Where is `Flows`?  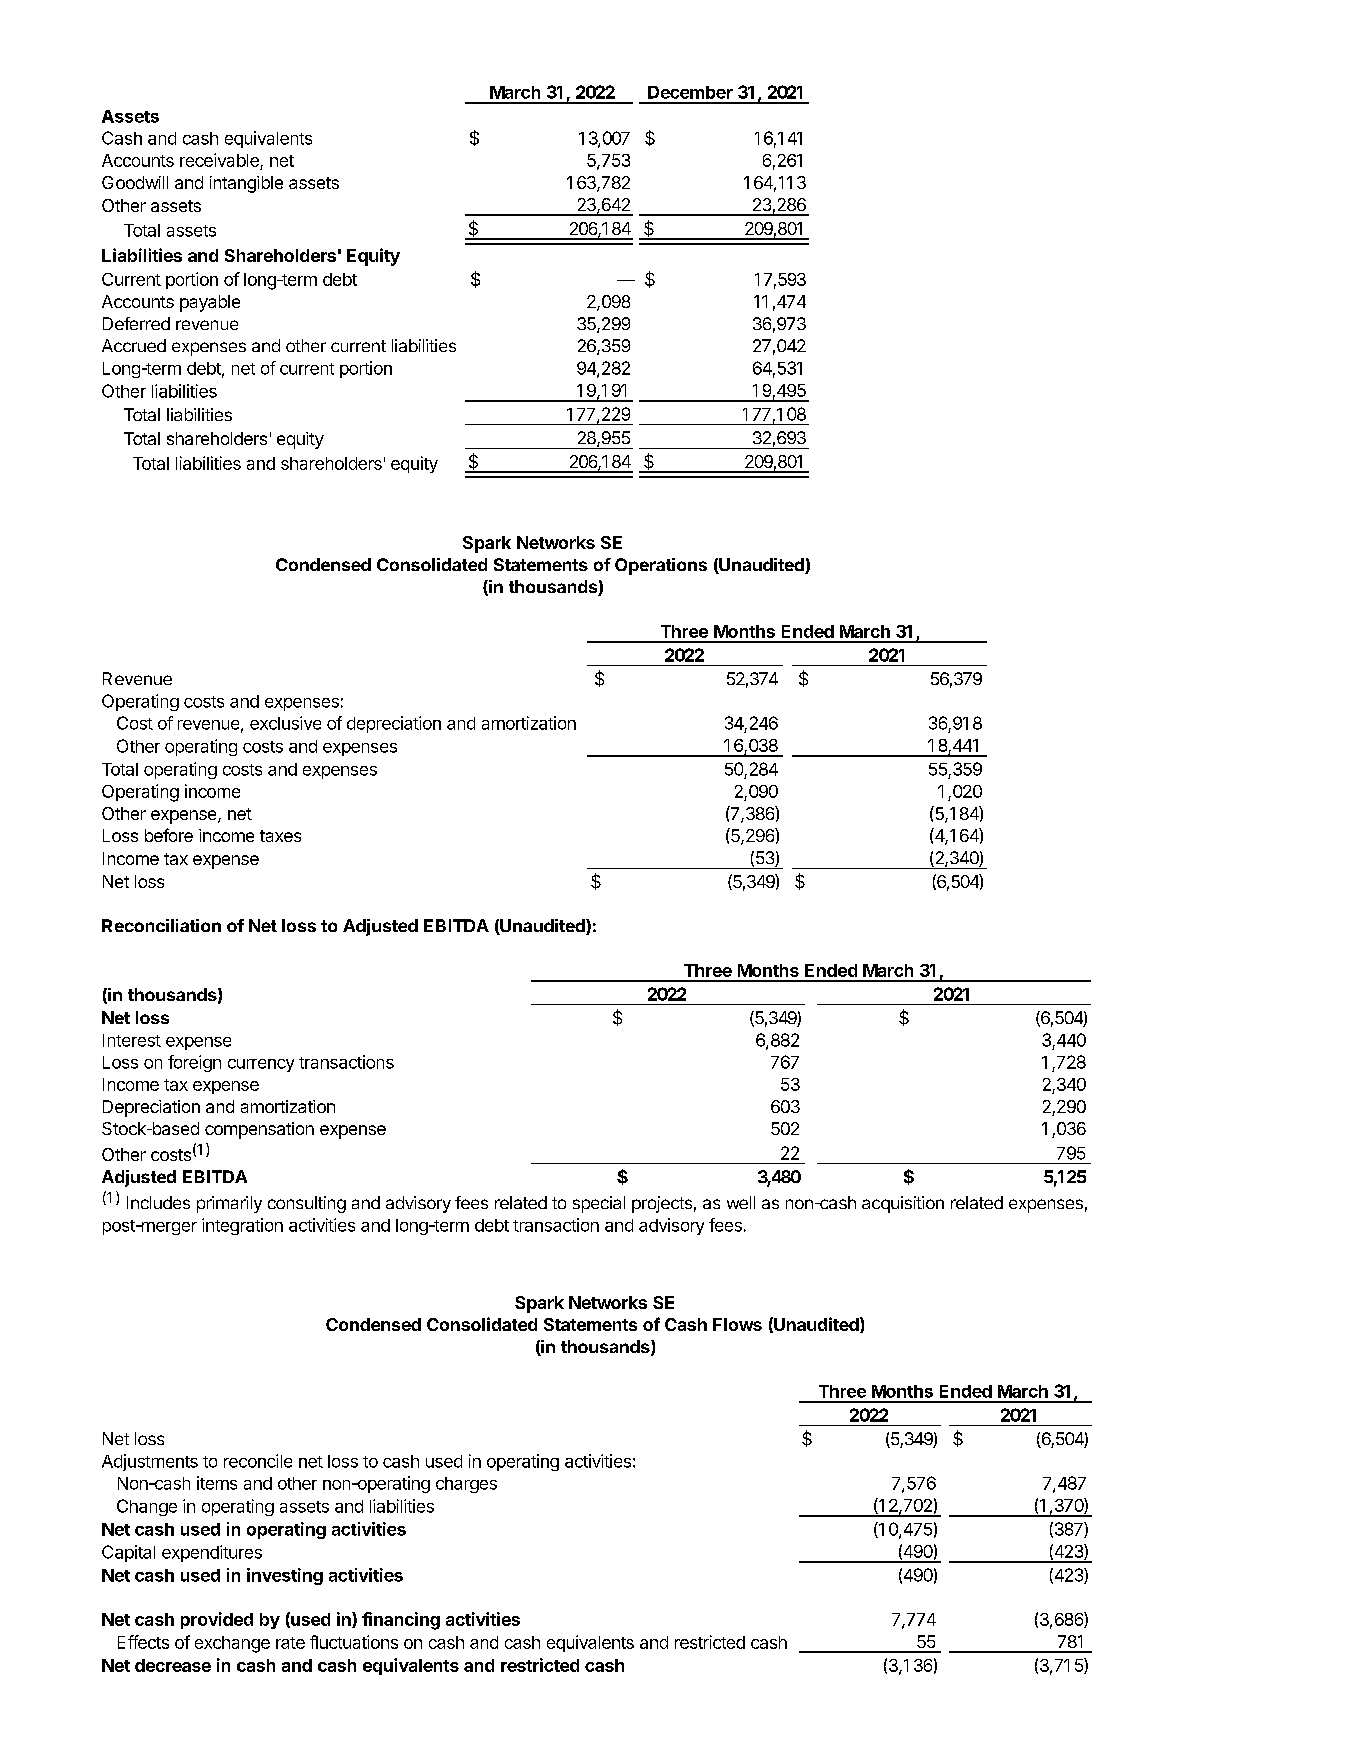
Flows is located at coordinates (737, 1324).
